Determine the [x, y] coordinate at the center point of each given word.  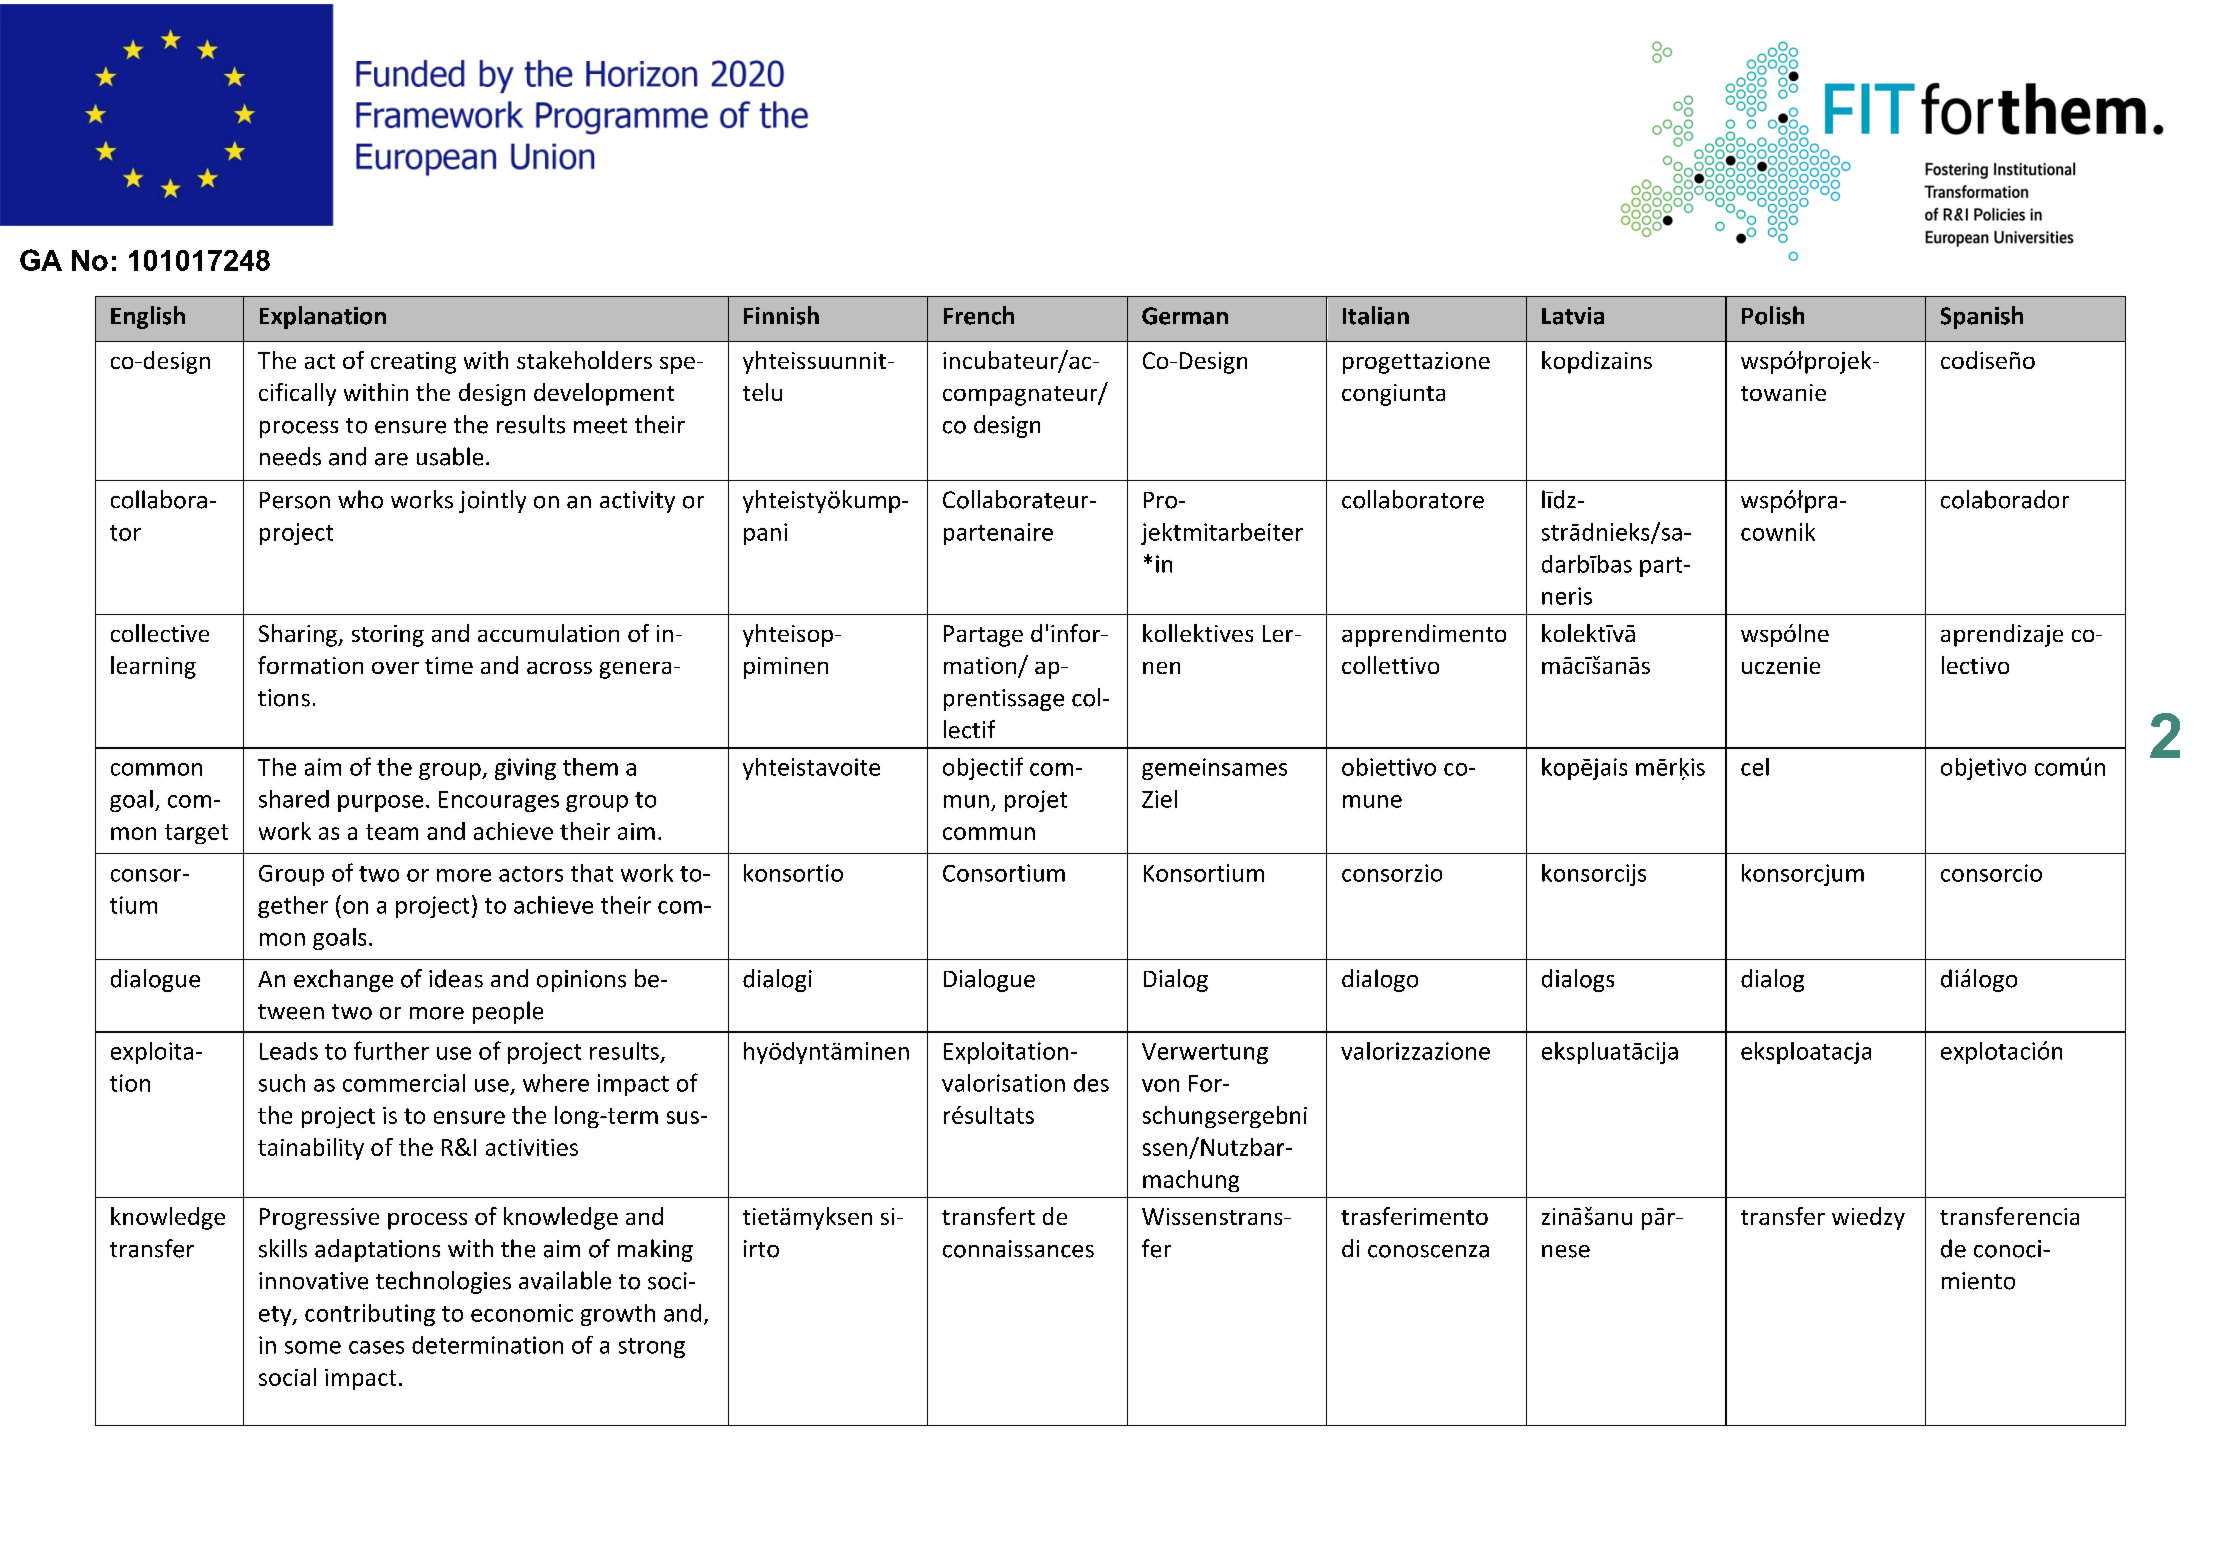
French [979, 315]
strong [652, 1348]
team [392, 832]
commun [989, 833]
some [313, 1347]
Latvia [1573, 316]
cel [1755, 767]
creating [413, 363]
